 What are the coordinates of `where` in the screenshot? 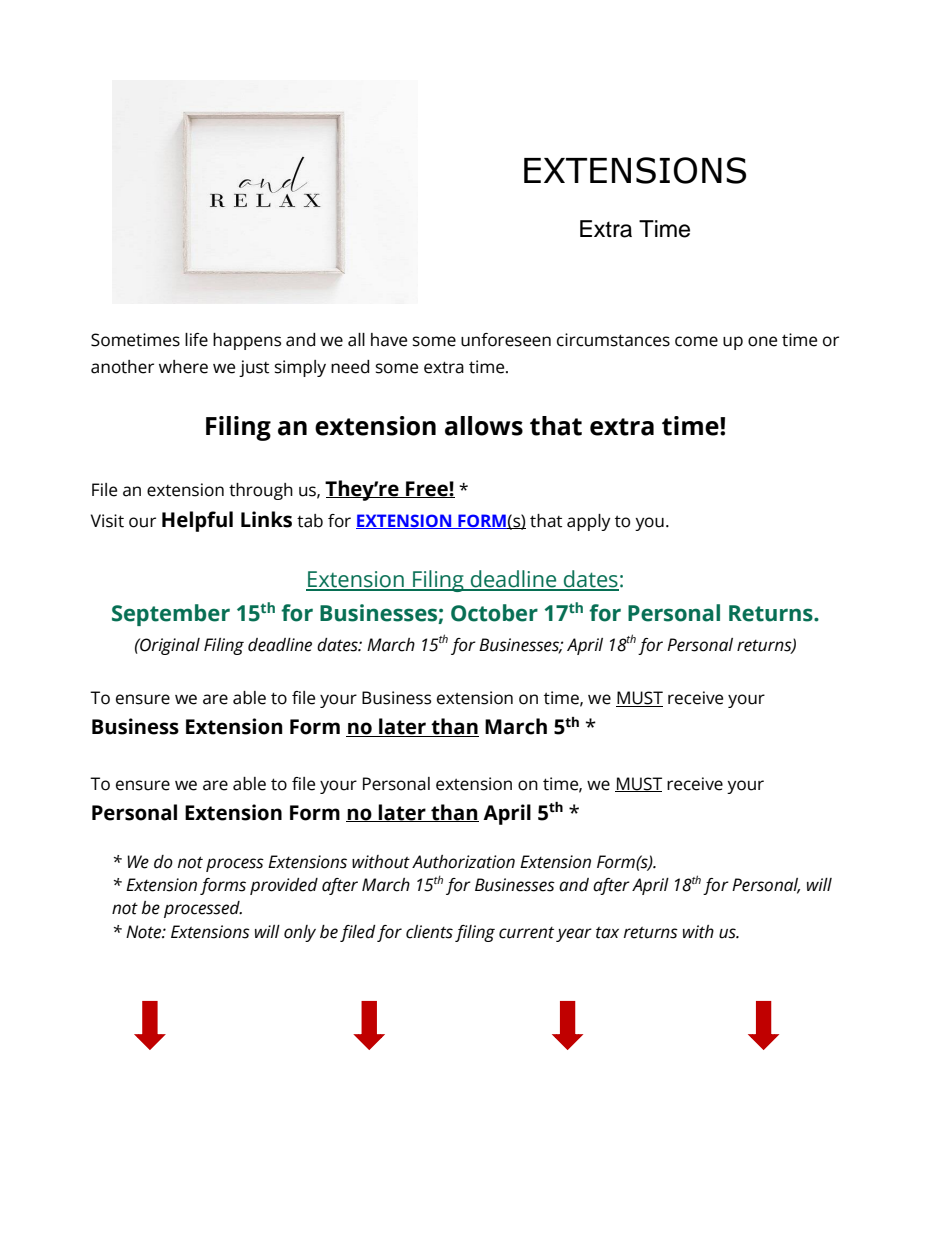 It's located at (183, 367).
